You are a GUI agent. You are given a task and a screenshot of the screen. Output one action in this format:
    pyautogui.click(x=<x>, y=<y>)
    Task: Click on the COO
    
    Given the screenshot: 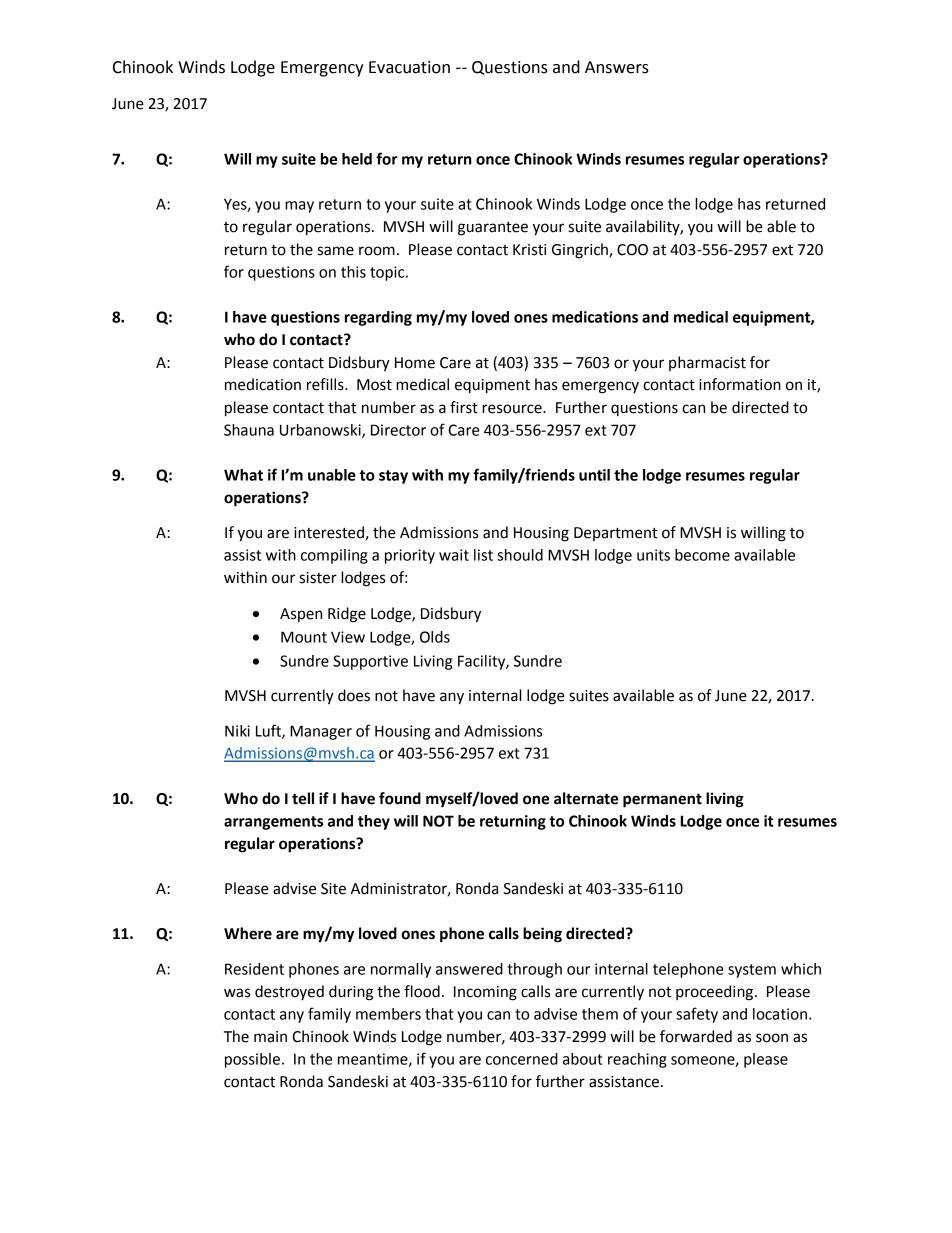 What is the action you would take?
    pyautogui.click(x=632, y=250)
